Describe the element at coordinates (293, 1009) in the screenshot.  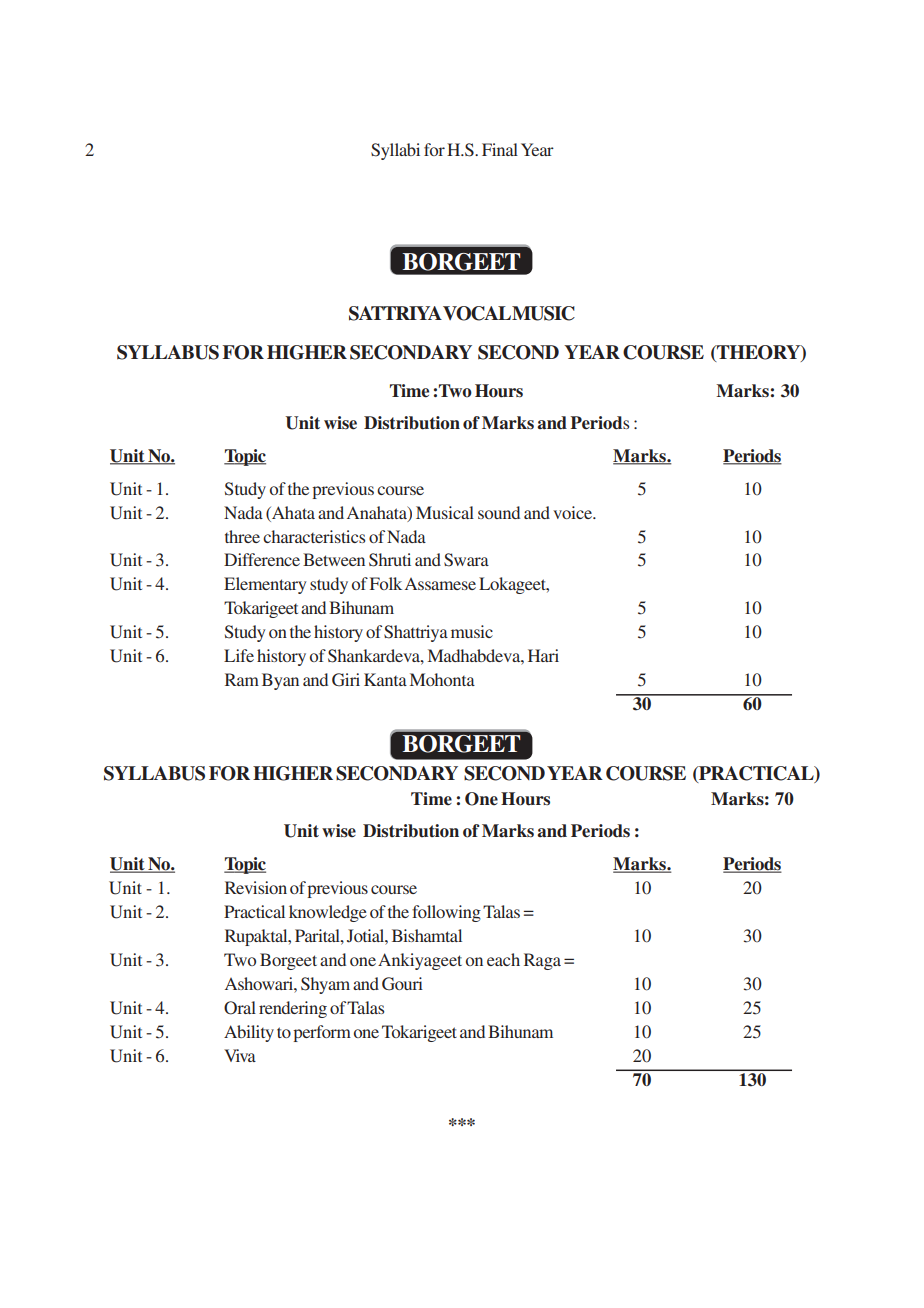
I see `rendering` at that location.
